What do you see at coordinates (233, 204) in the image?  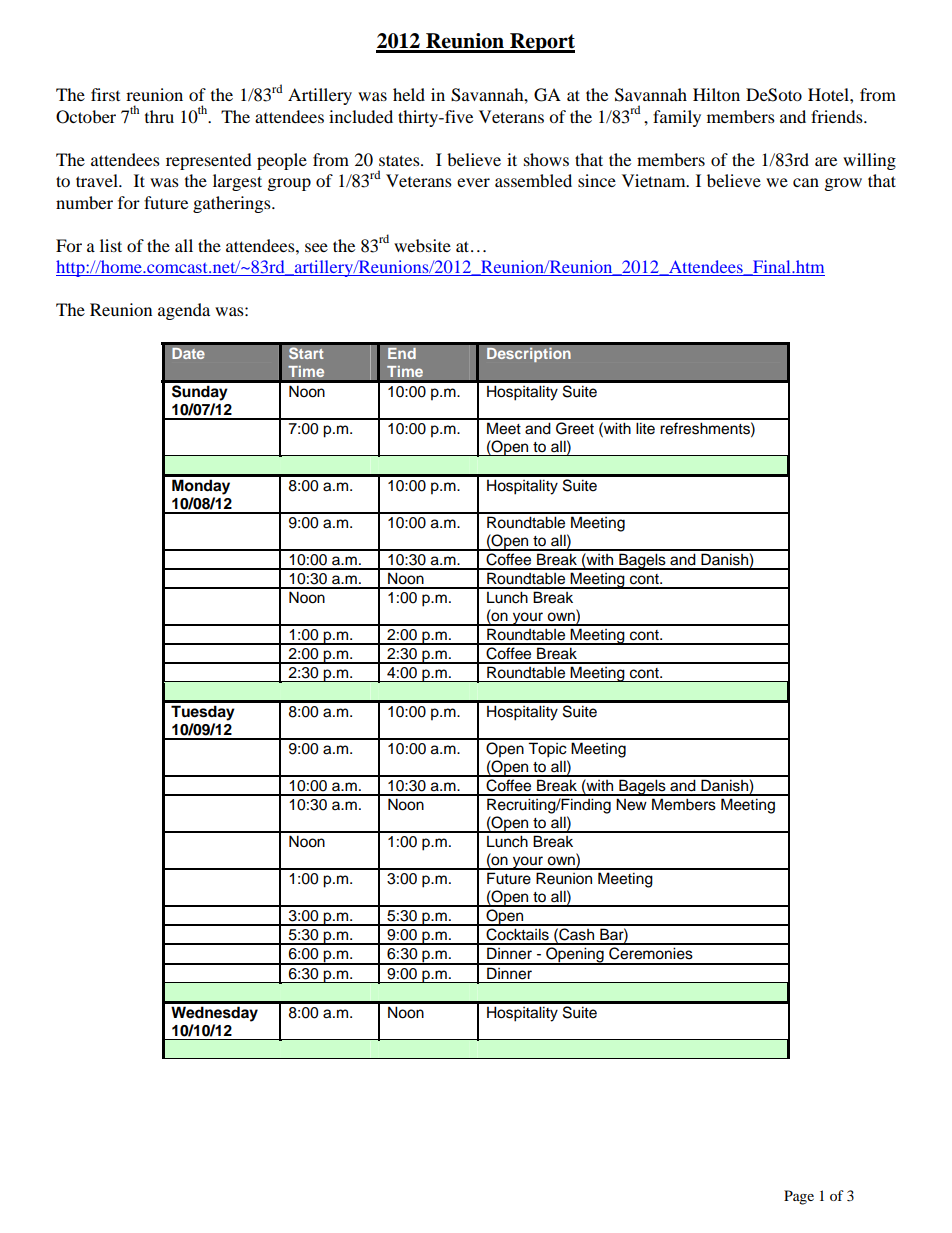 I see `gatherings` at bounding box center [233, 204].
